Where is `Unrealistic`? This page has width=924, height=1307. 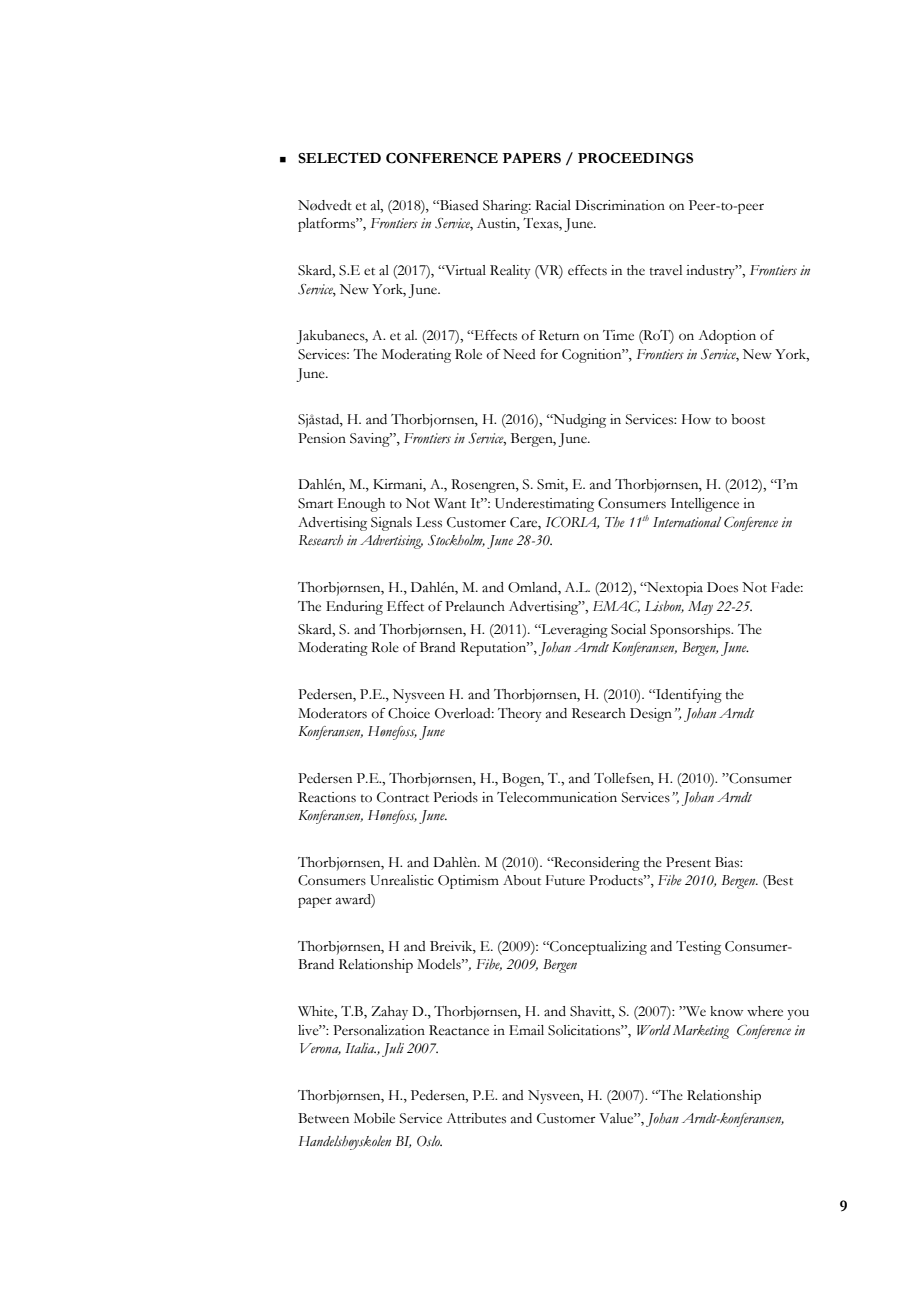
Unrealistic is located at coordinates (402, 880).
